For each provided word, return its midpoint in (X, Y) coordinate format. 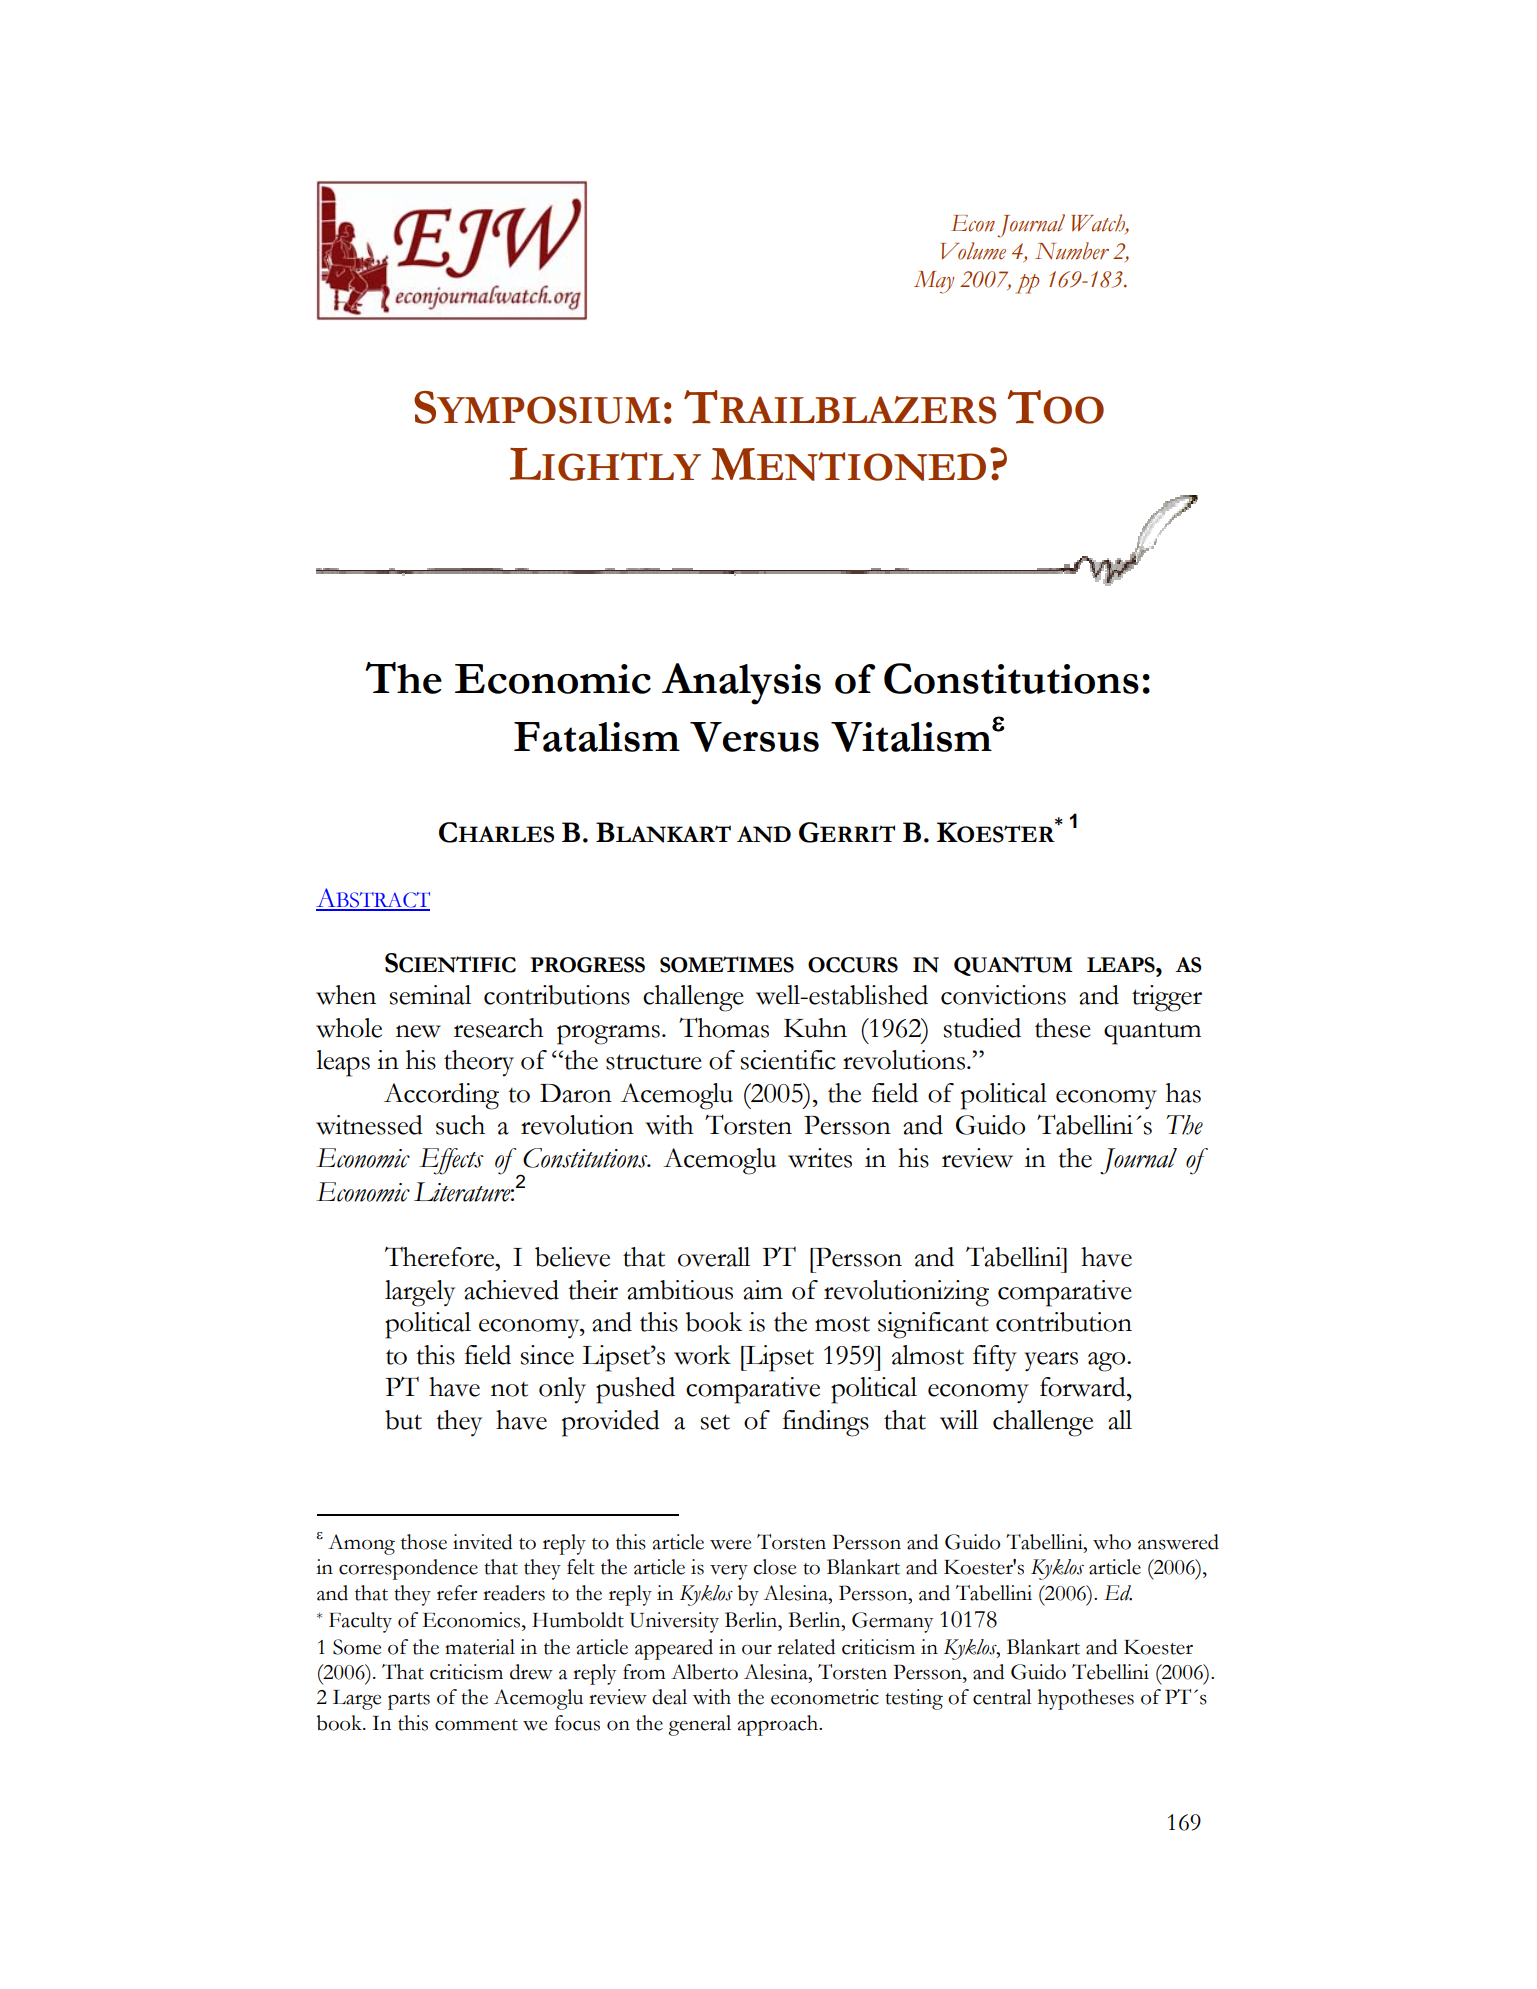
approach (779, 1725)
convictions (1003, 995)
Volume (973, 251)
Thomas (724, 1027)
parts (409, 1701)
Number (1072, 251)
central (1002, 1697)
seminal (430, 995)
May (934, 282)
